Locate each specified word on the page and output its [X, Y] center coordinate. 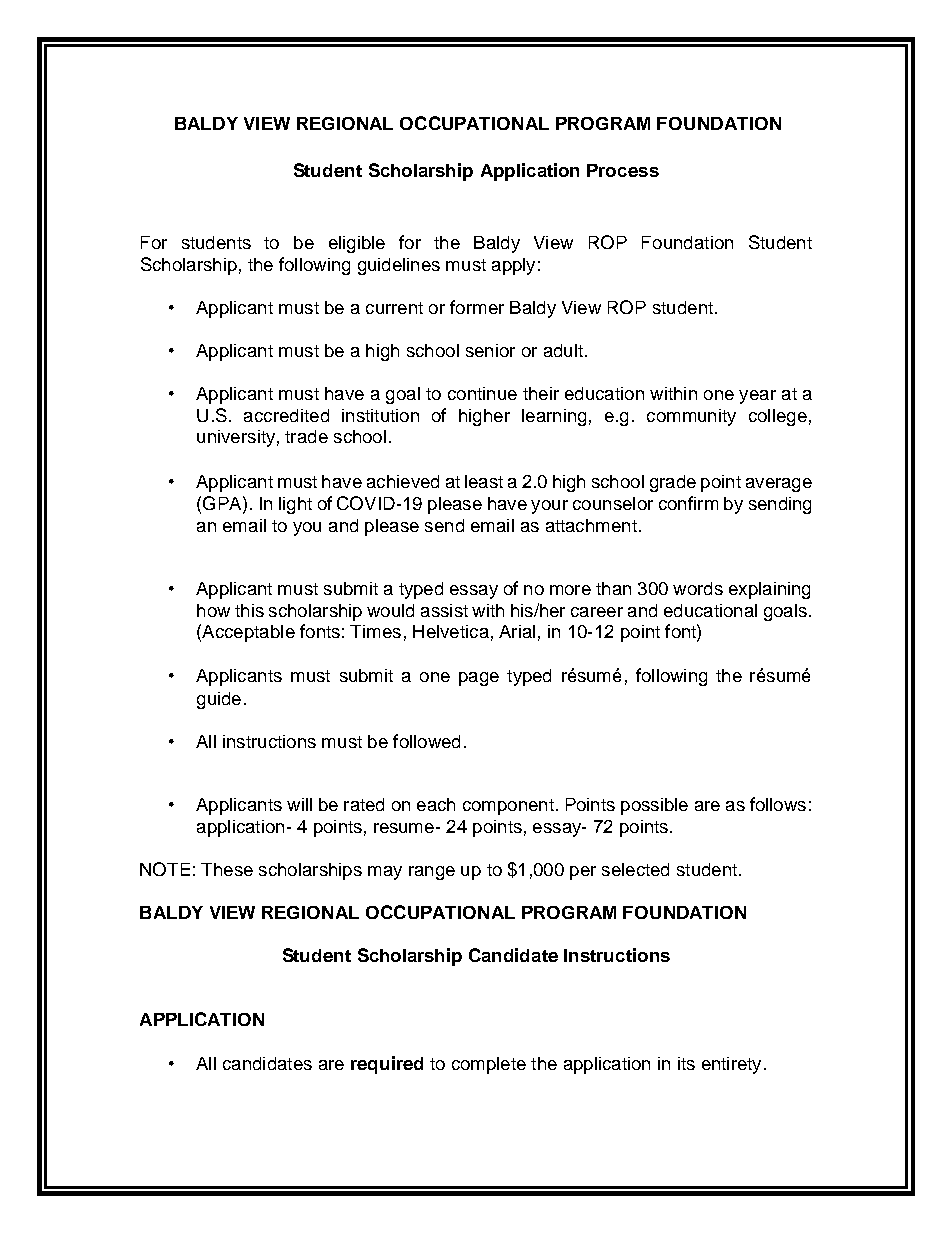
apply [513, 266]
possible [654, 806]
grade [673, 483]
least [484, 481]
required [387, 1065]
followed [426, 741]
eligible [357, 244]
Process [623, 170]
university [236, 438]
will [299, 804]
